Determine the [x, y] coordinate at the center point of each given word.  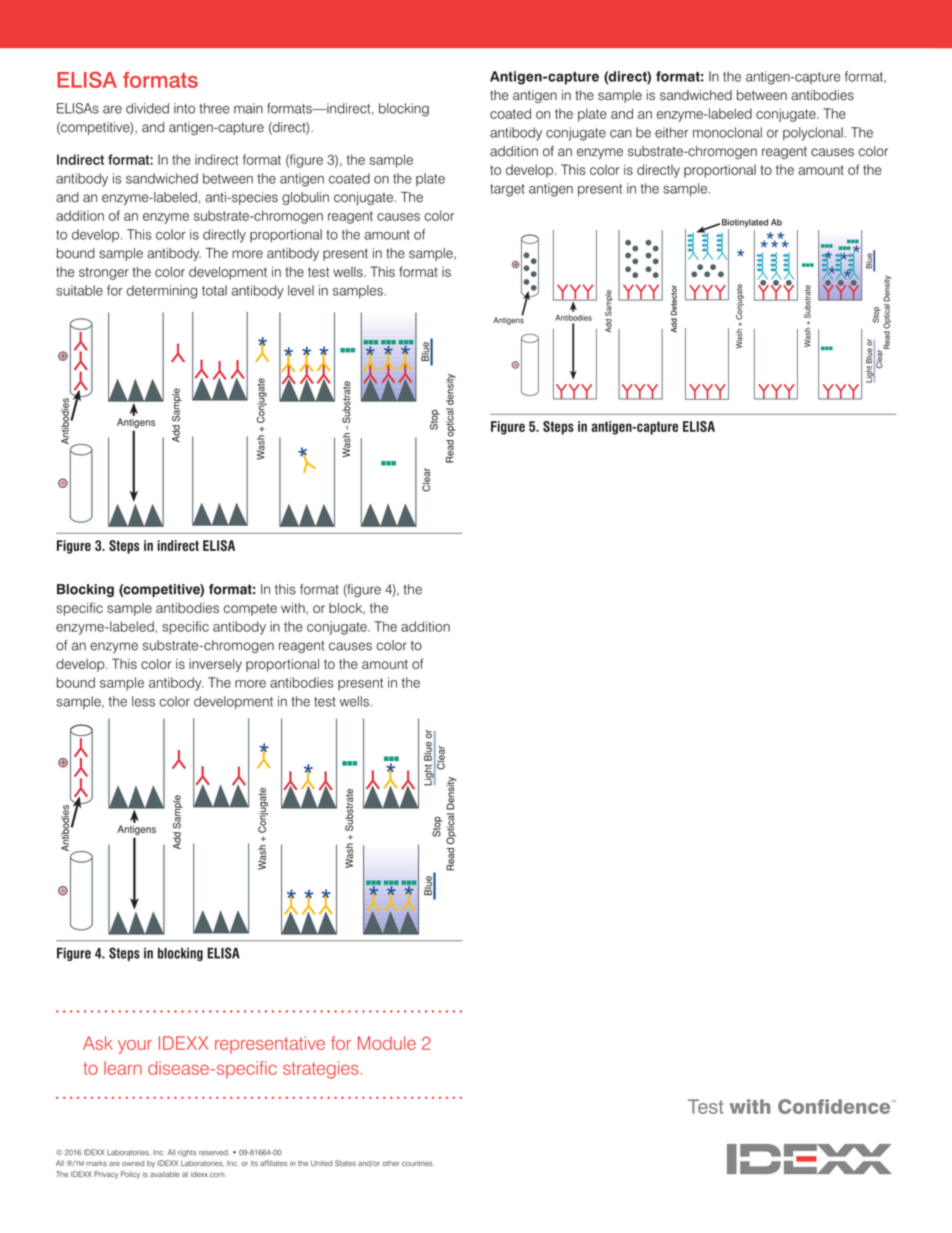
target [507, 190]
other [390, 1163]
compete [250, 609]
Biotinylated [745, 224]
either [671, 132]
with [294, 608]
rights [187, 1153]
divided [147, 108]
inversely [215, 665]
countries [418, 1163]
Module [387, 1043]
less [143, 701]
